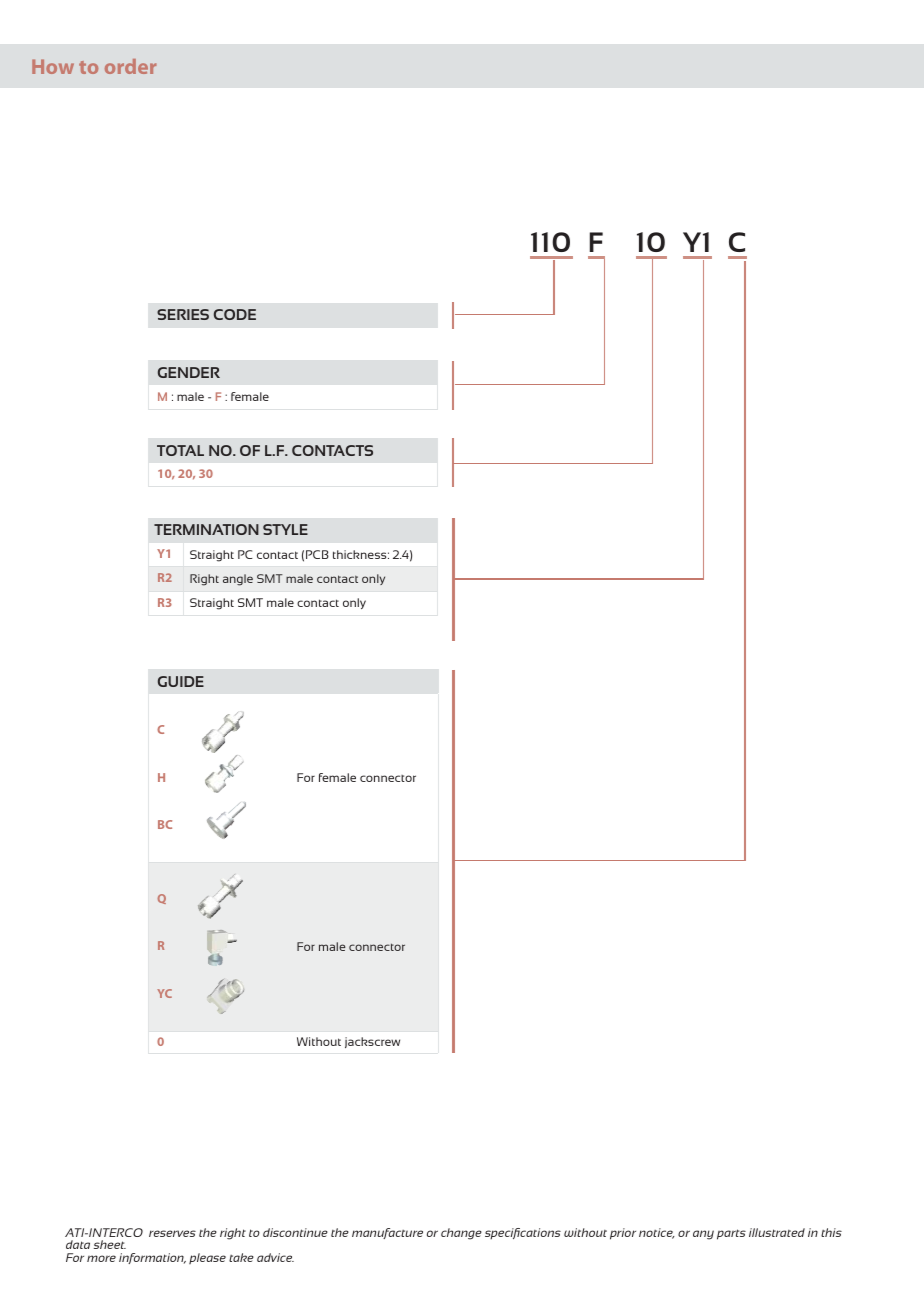 The image size is (924, 1308). What do you see at coordinates (130, 66) in the image?
I see `order` at bounding box center [130, 66].
